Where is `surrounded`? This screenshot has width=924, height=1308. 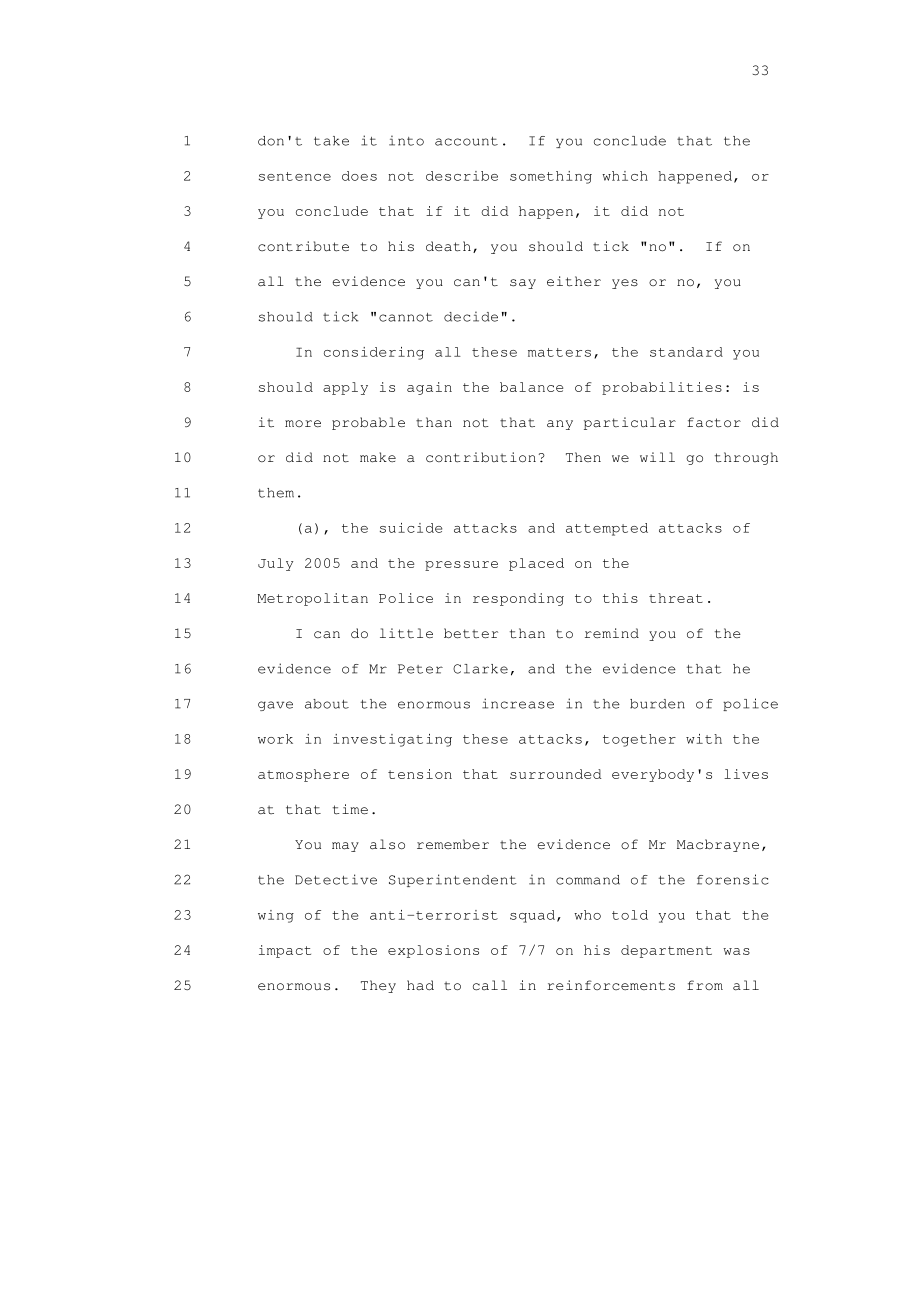
surrounded is located at coordinates (556, 774).
